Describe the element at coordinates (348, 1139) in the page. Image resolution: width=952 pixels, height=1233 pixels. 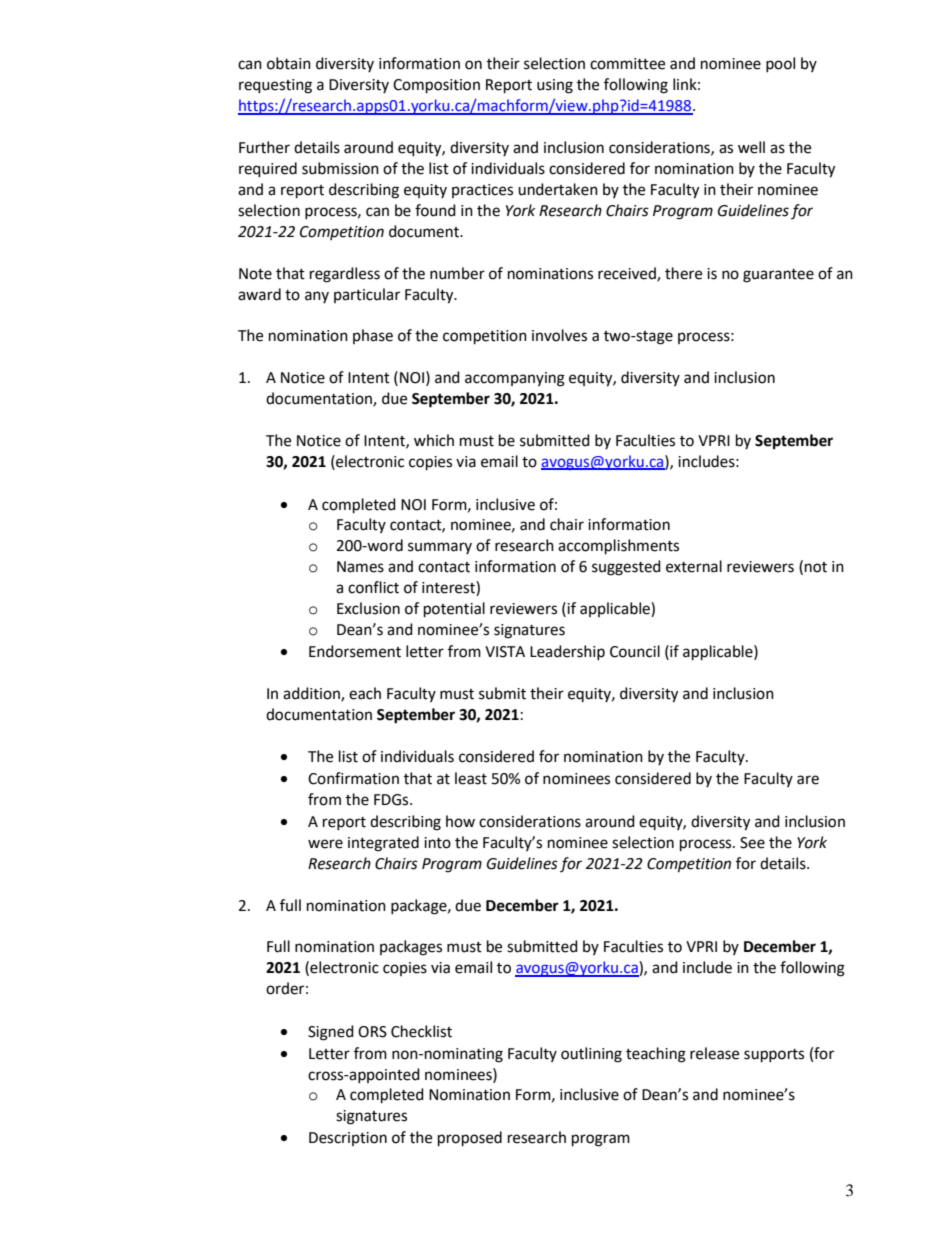
I see `Description` at that location.
